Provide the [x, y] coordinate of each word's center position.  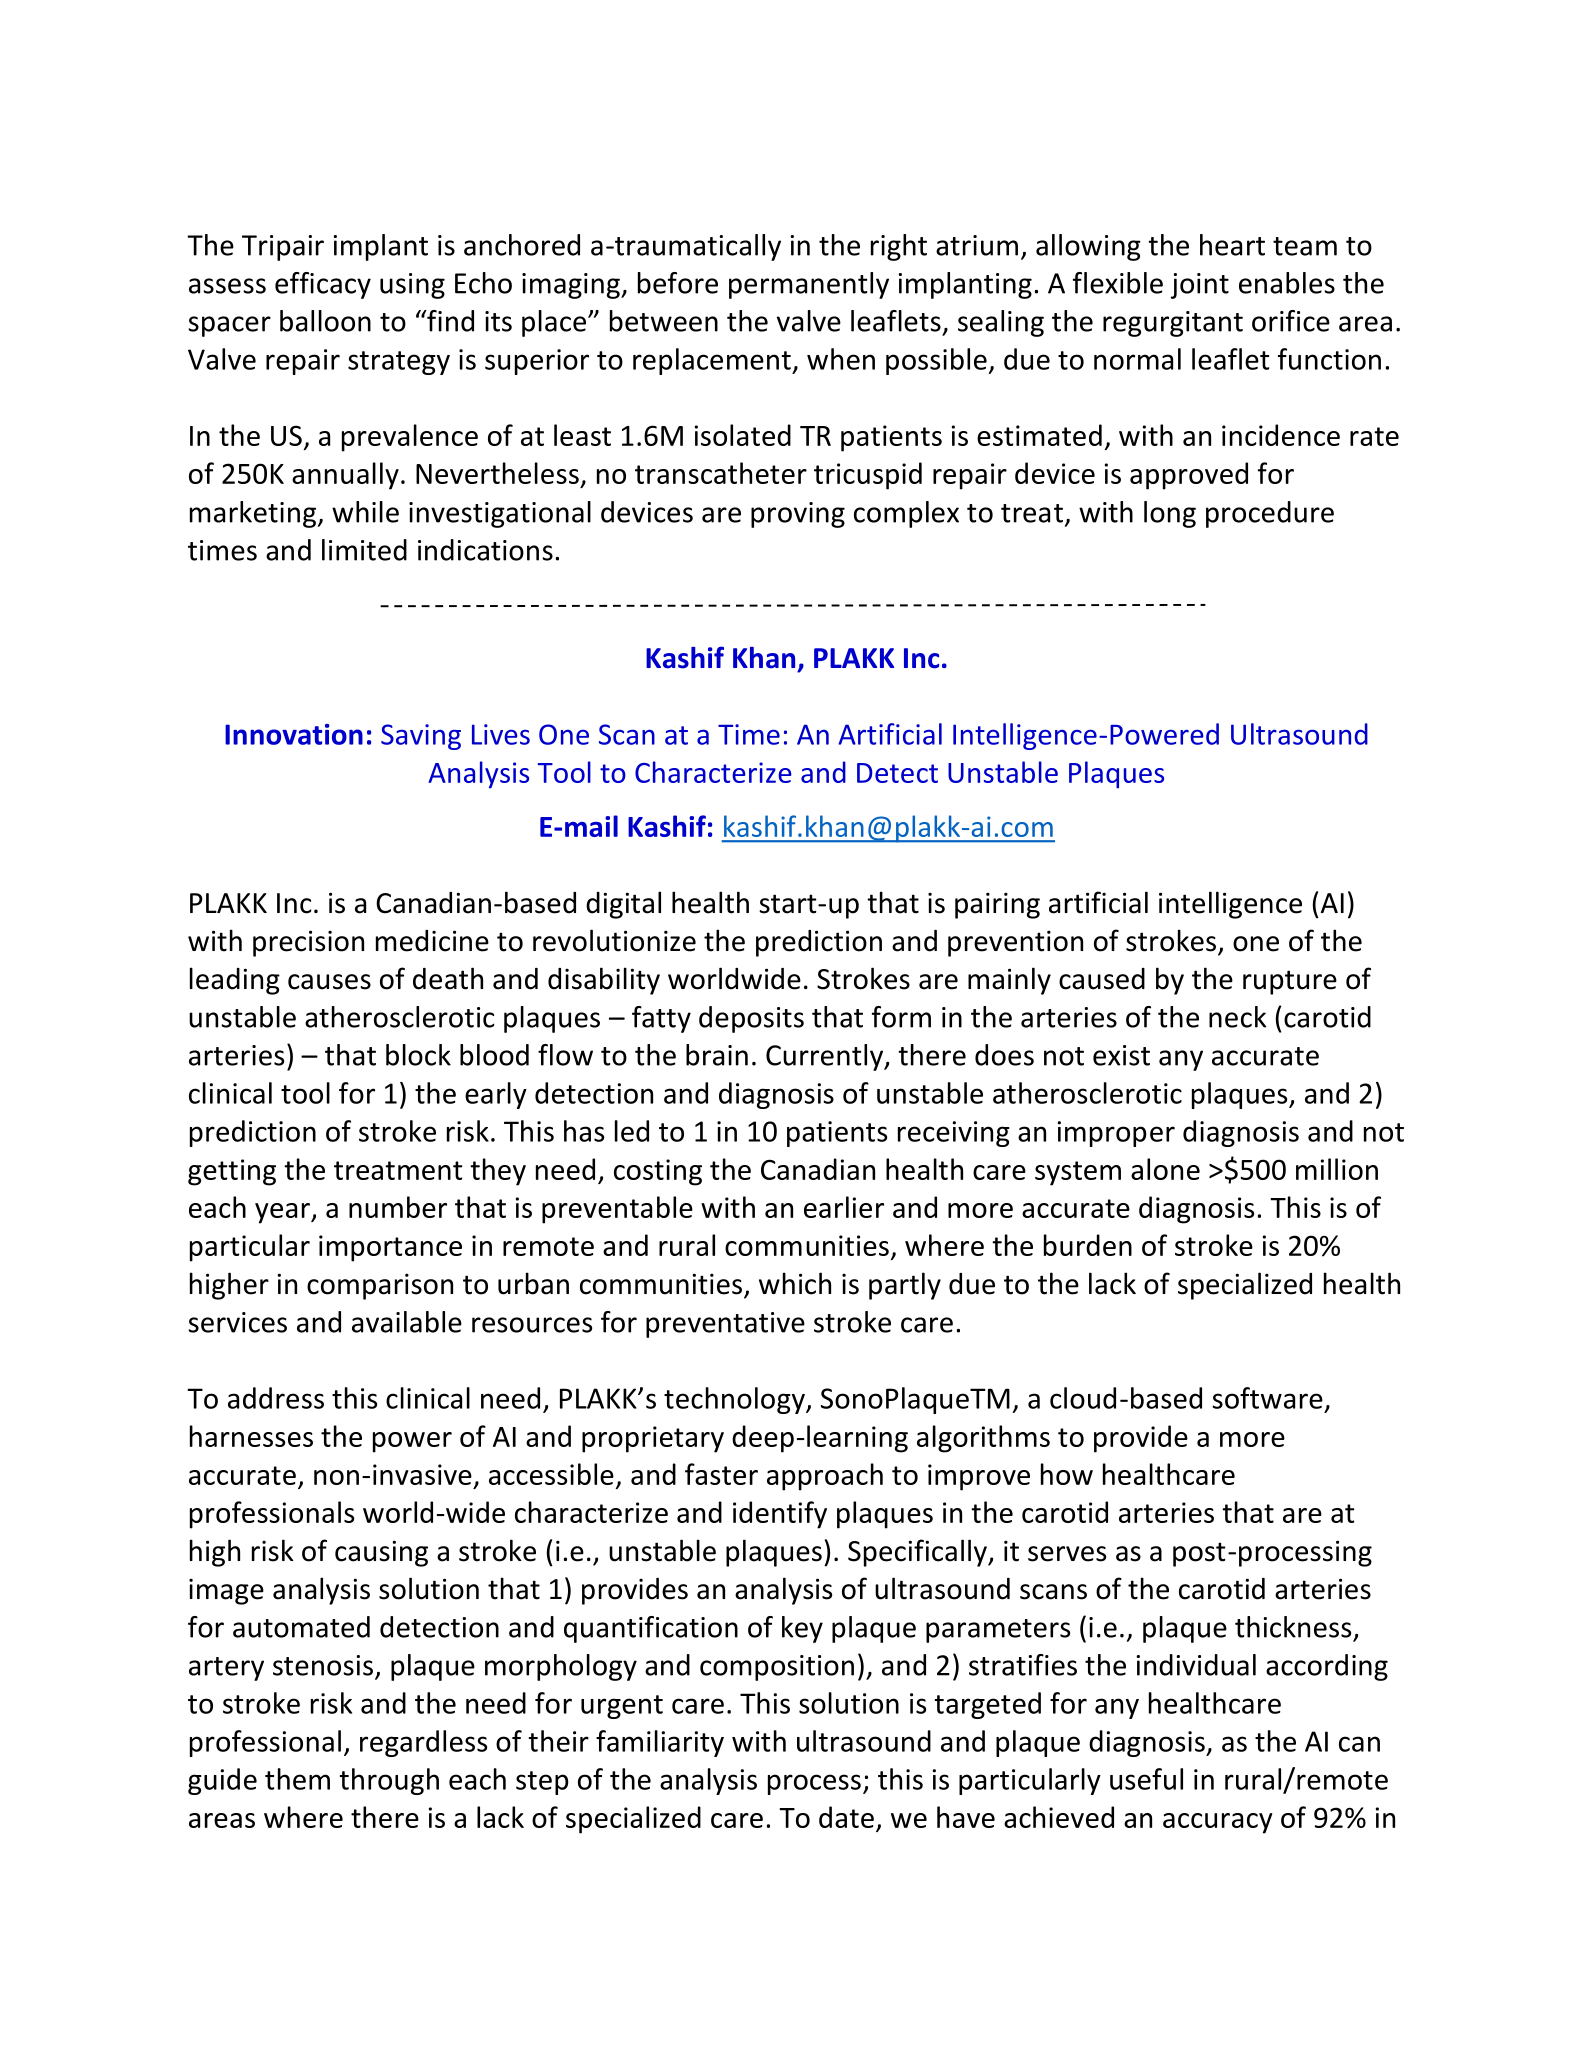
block [418, 1055]
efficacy [323, 285]
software [1267, 1398]
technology [735, 1400]
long [1170, 514]
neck [1238, 1017]
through [389, 1781]
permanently [809, 285]
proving [798, 515]
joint [1200, 286]
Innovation [294, 734]
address [276, 1398]
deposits [751, 1019]
